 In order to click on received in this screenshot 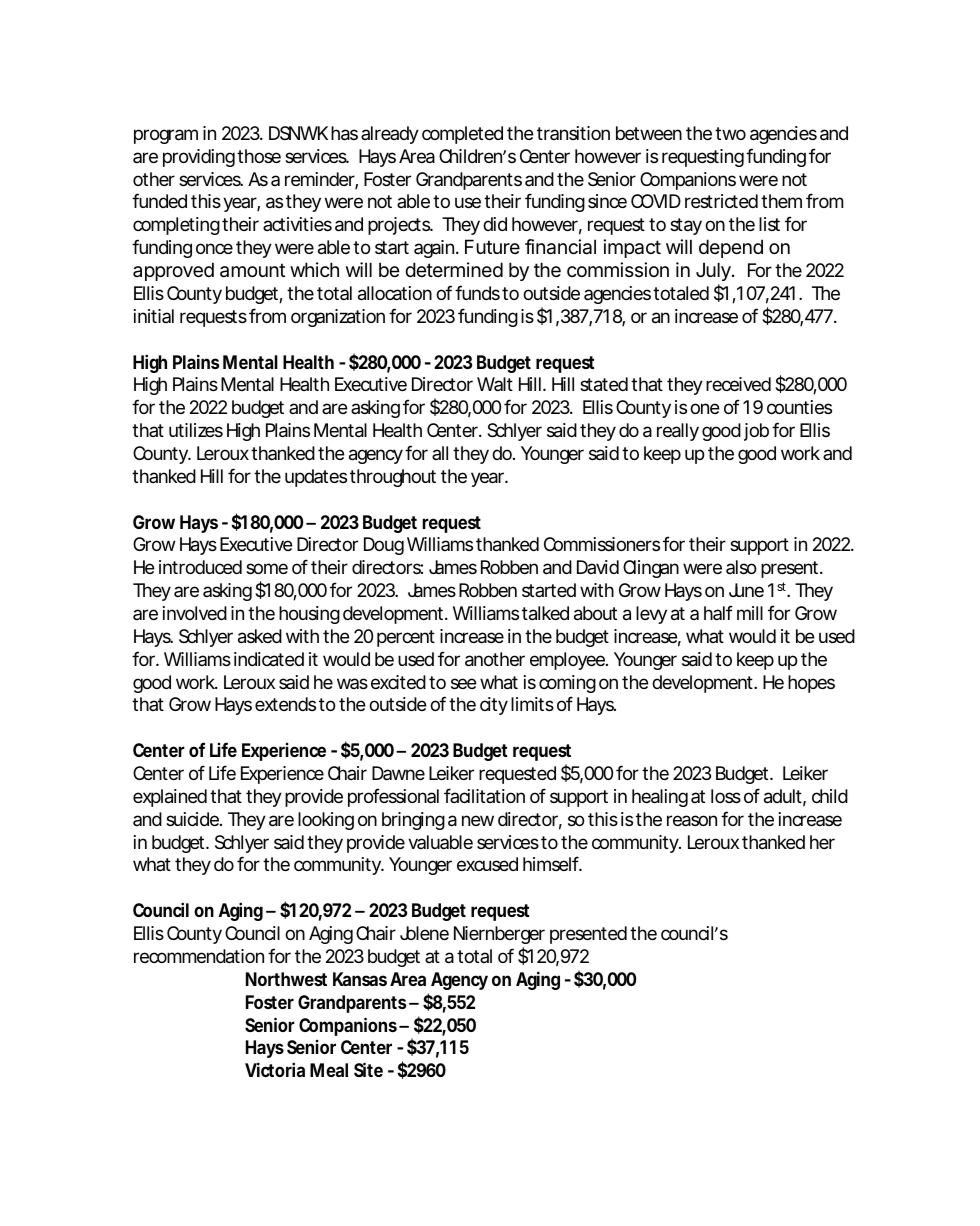, I will do `click(738, 384)`.
